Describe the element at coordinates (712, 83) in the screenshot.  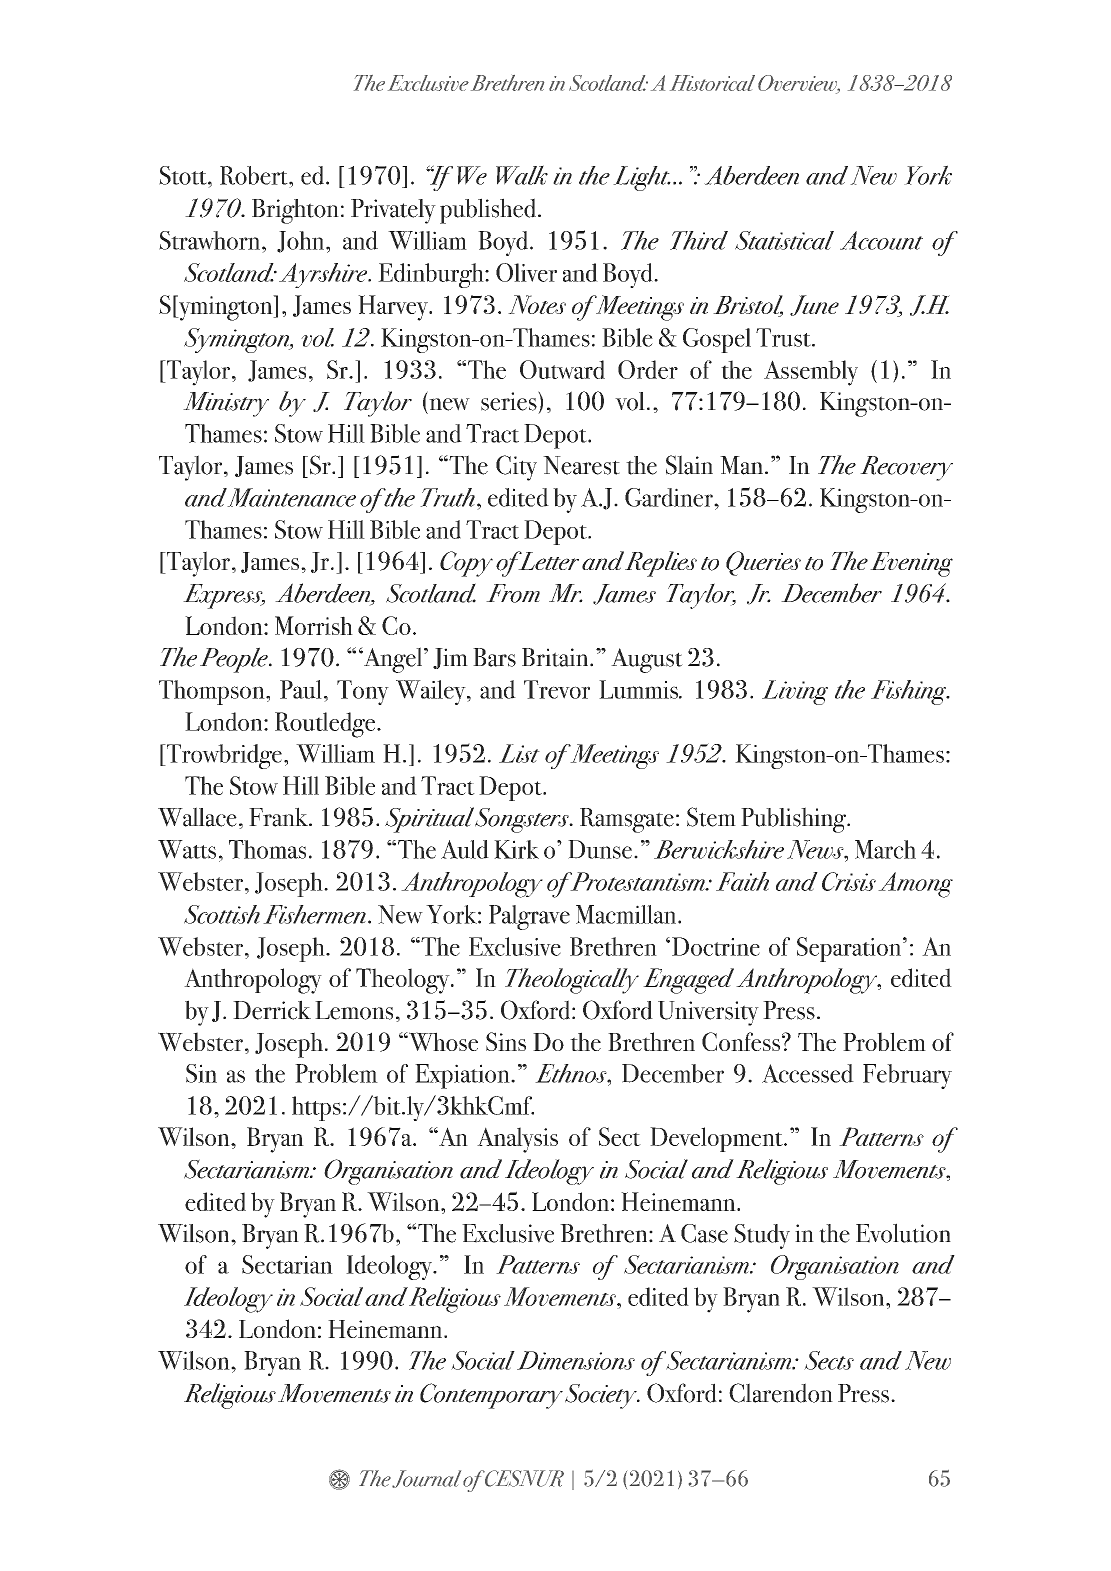
I see `Historical` at that location.
